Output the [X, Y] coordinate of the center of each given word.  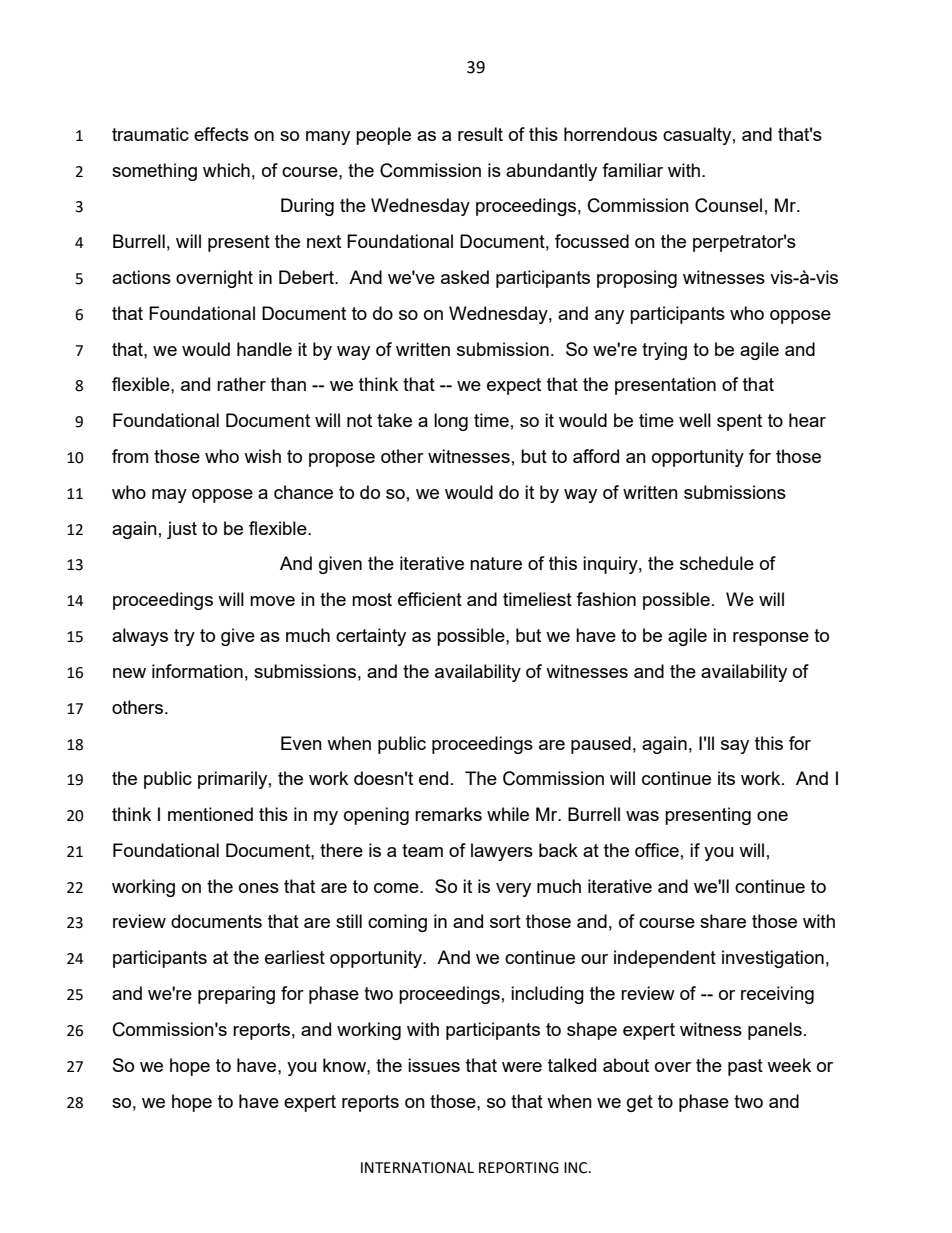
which [226, 170]
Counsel [728, 205]
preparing [236, 995]
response [771, 639]
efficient [430, 599]
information [197, 671]
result [480, 134]
